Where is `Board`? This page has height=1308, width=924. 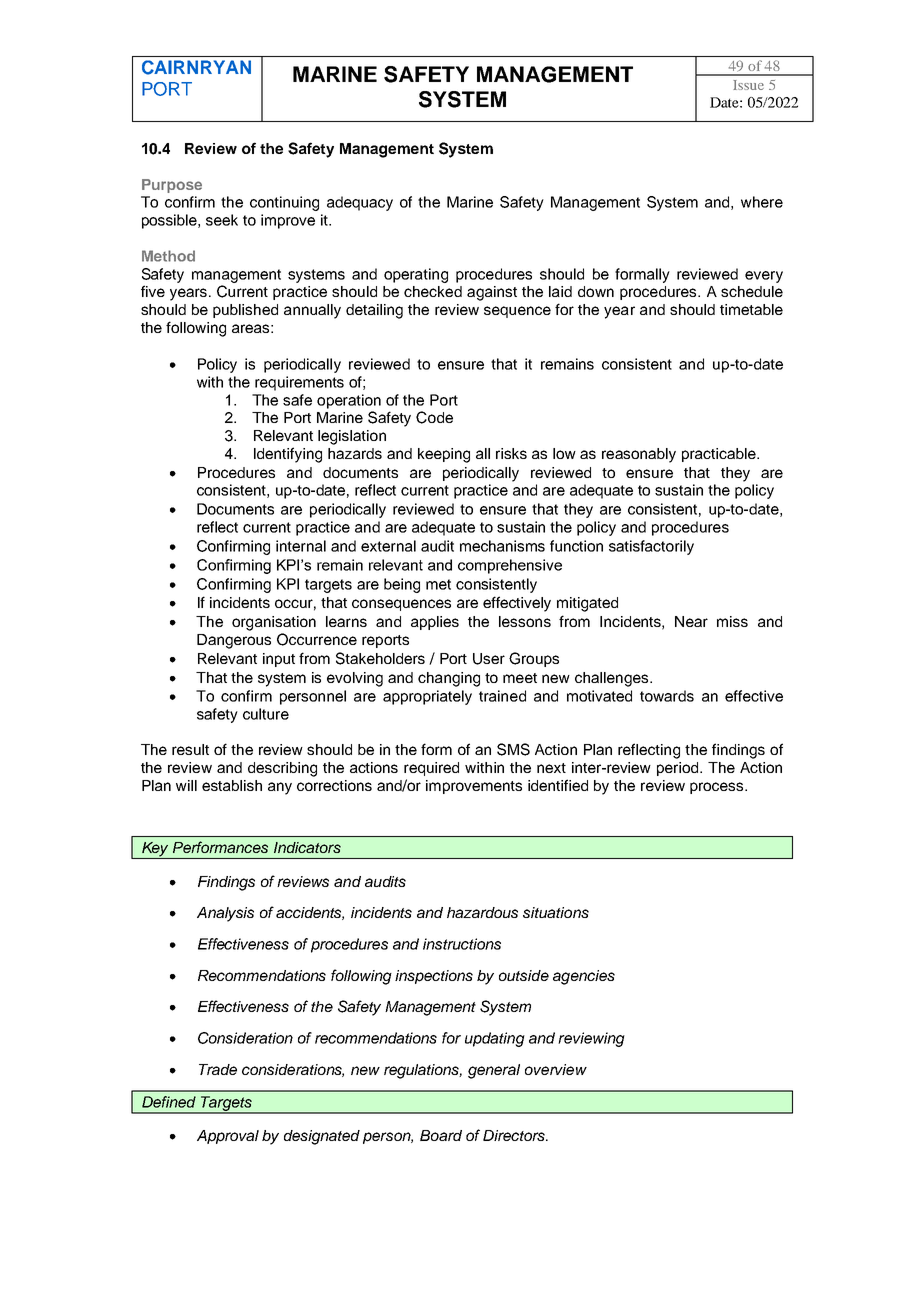
Board is located at coordinates (441, 1135).
